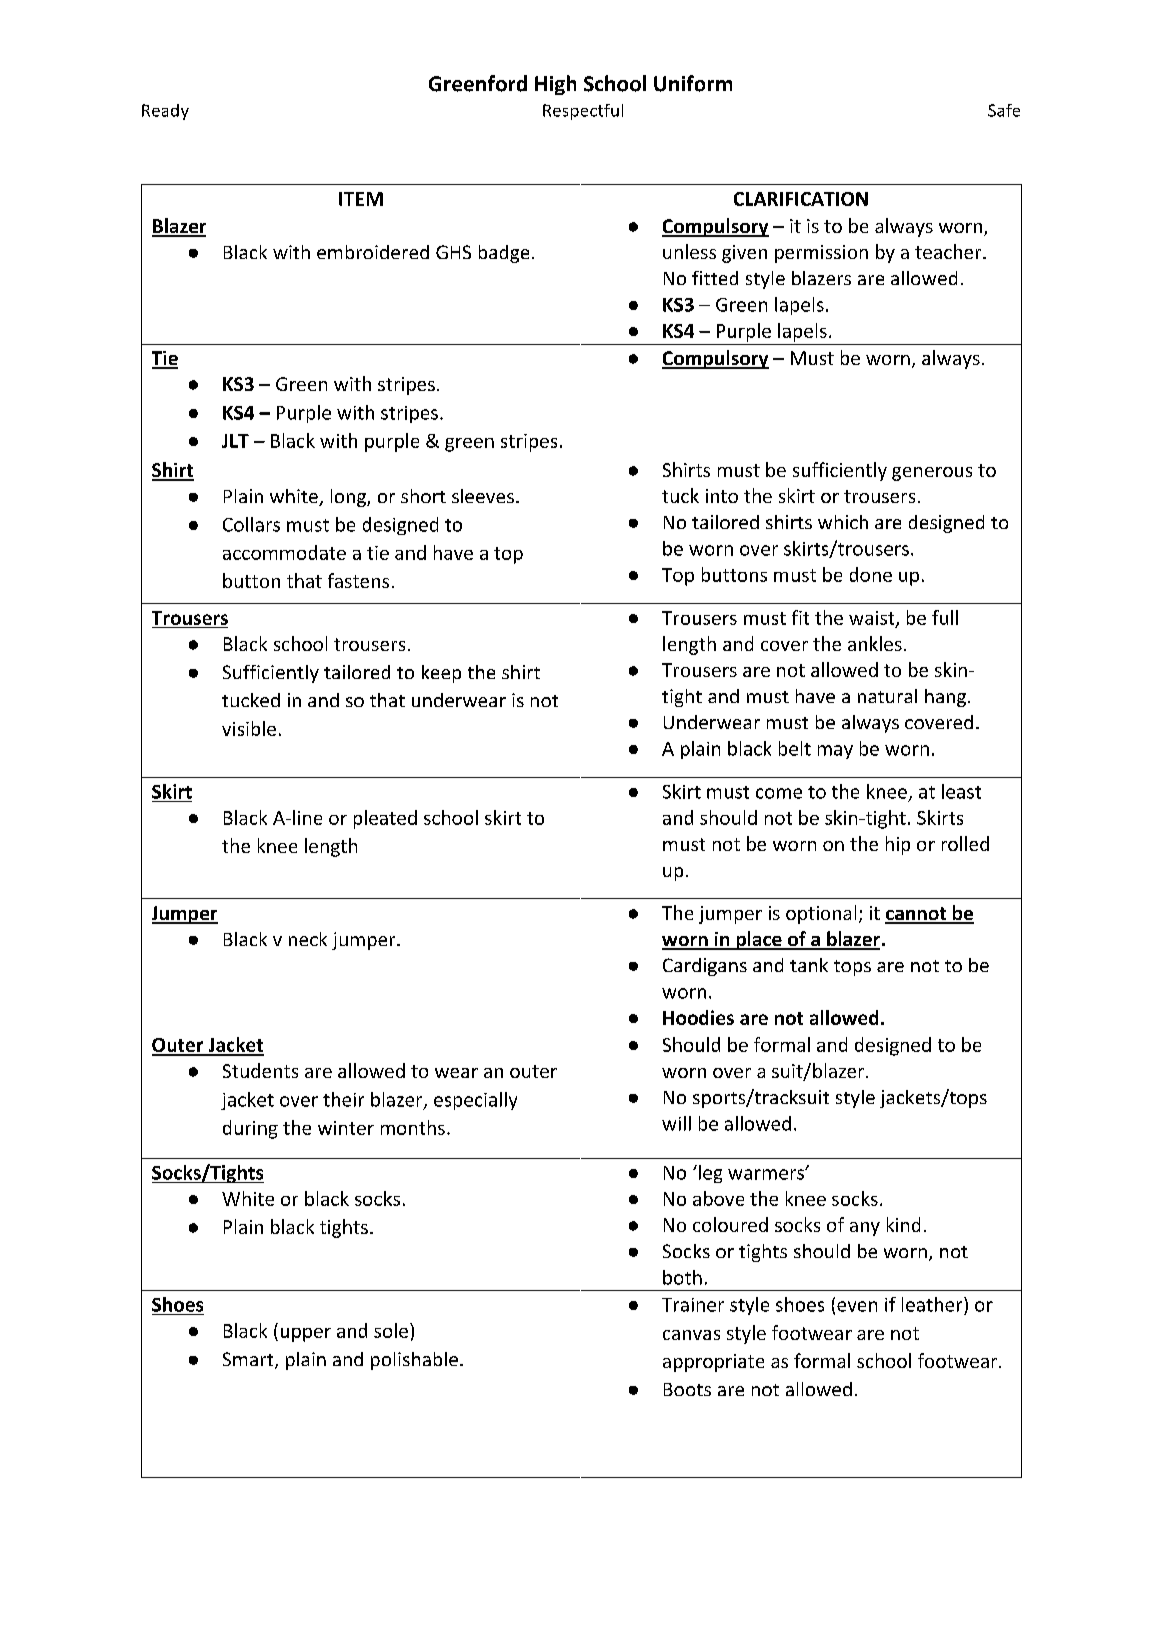 Image resolution: width=1162 pixels, height=1643 pixels. What do you see at coordinates (249, 1360) in the screenshot?
I see `Smart` at bounding box center [249, 1360].
